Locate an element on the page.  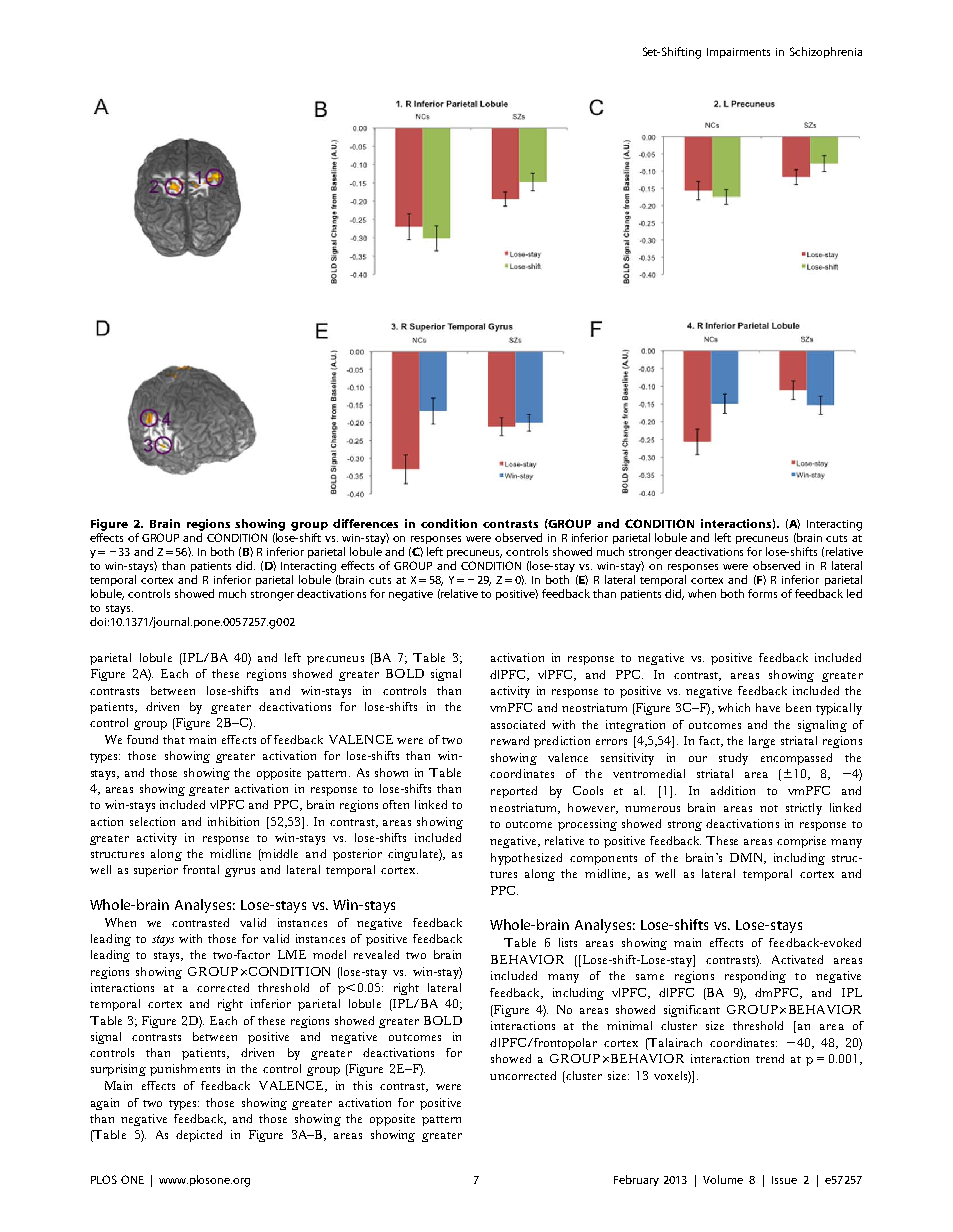
inhibition is located at coordinates (233, 821).
